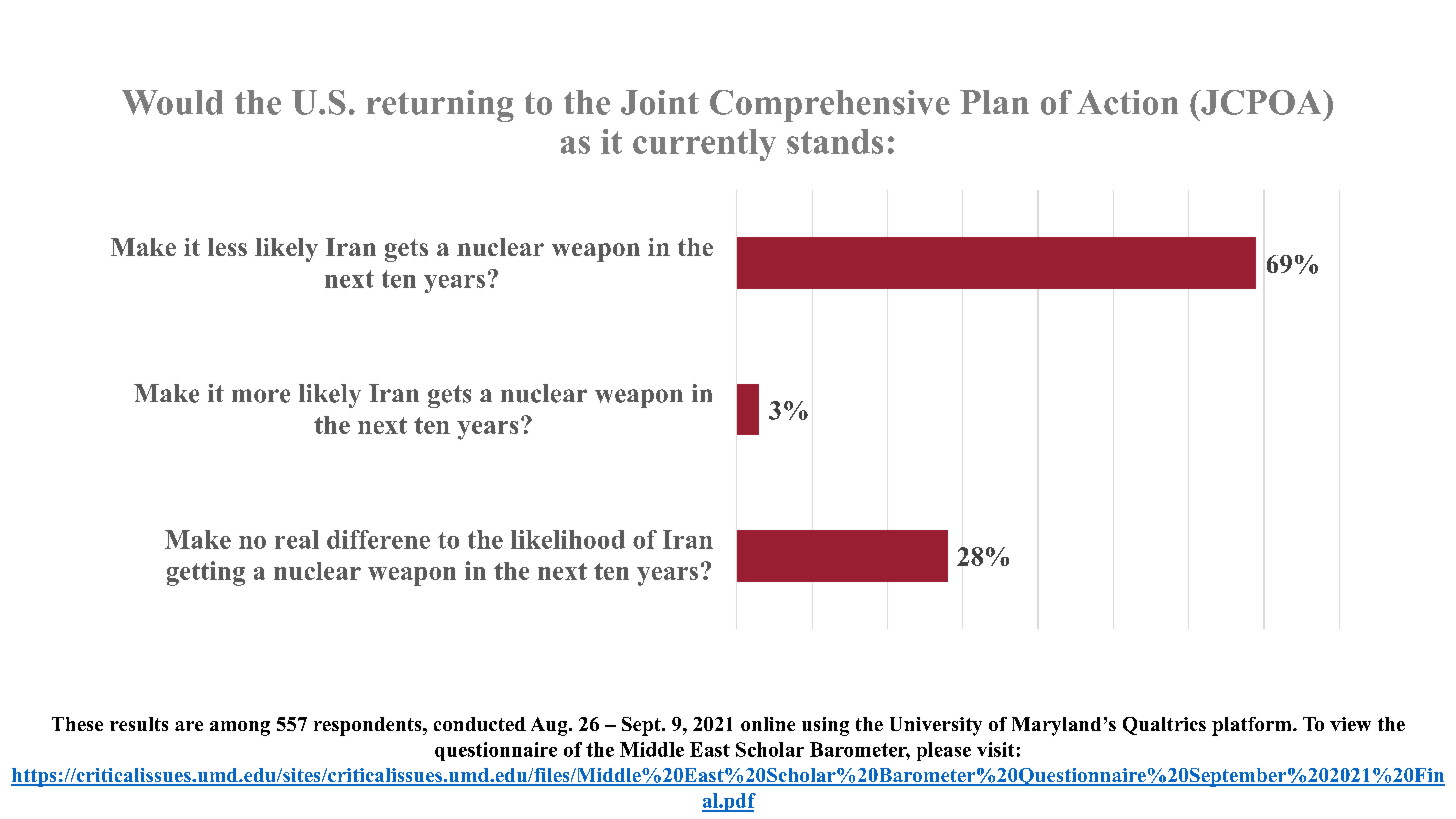 Image resolution: width=1456 pixels, height=819 pixels. Describe the element at coordinates (227, 247) in the screenshot. I see `less` at that location.
